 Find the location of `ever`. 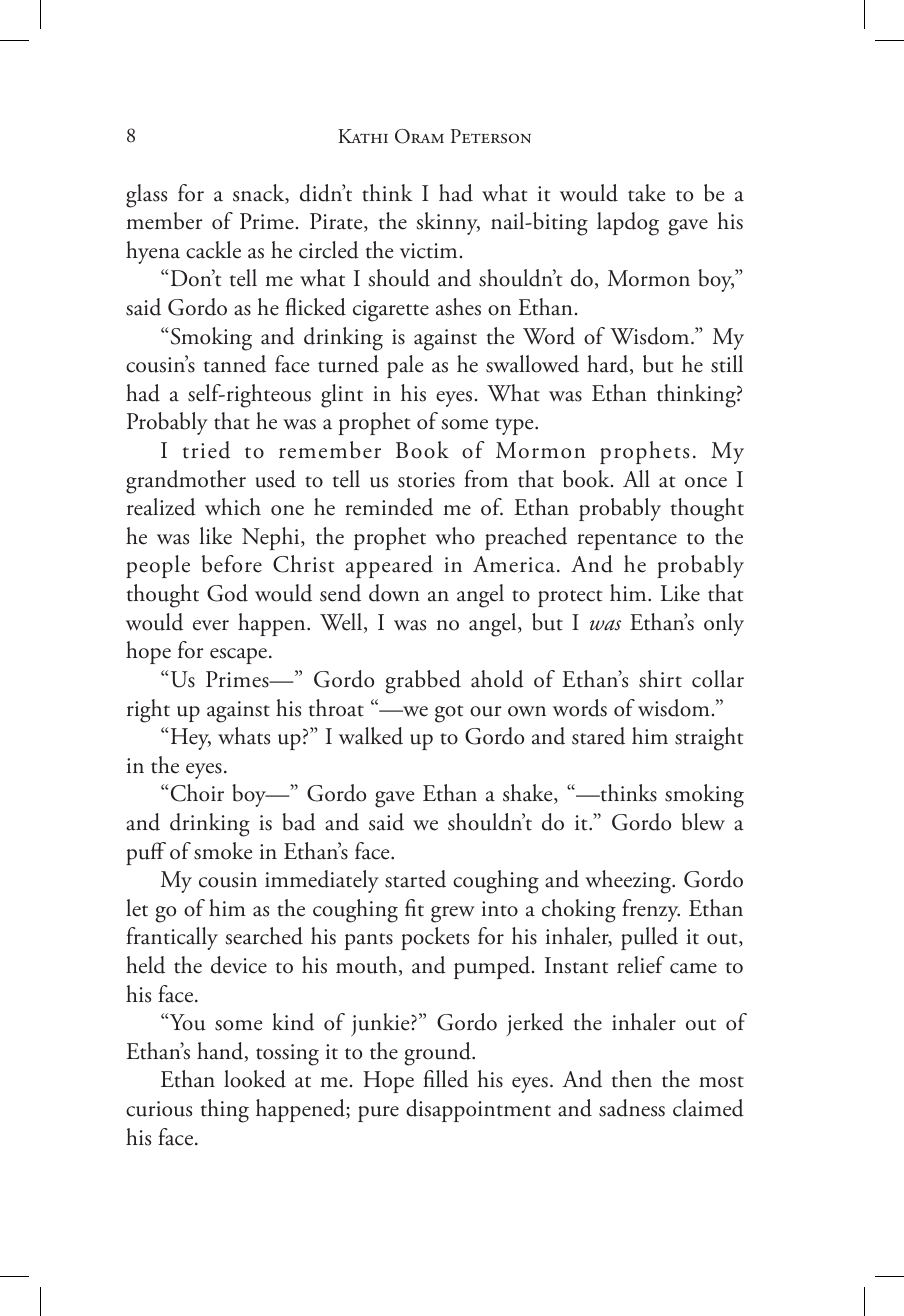

ever is located at coordinates (211, 625).
